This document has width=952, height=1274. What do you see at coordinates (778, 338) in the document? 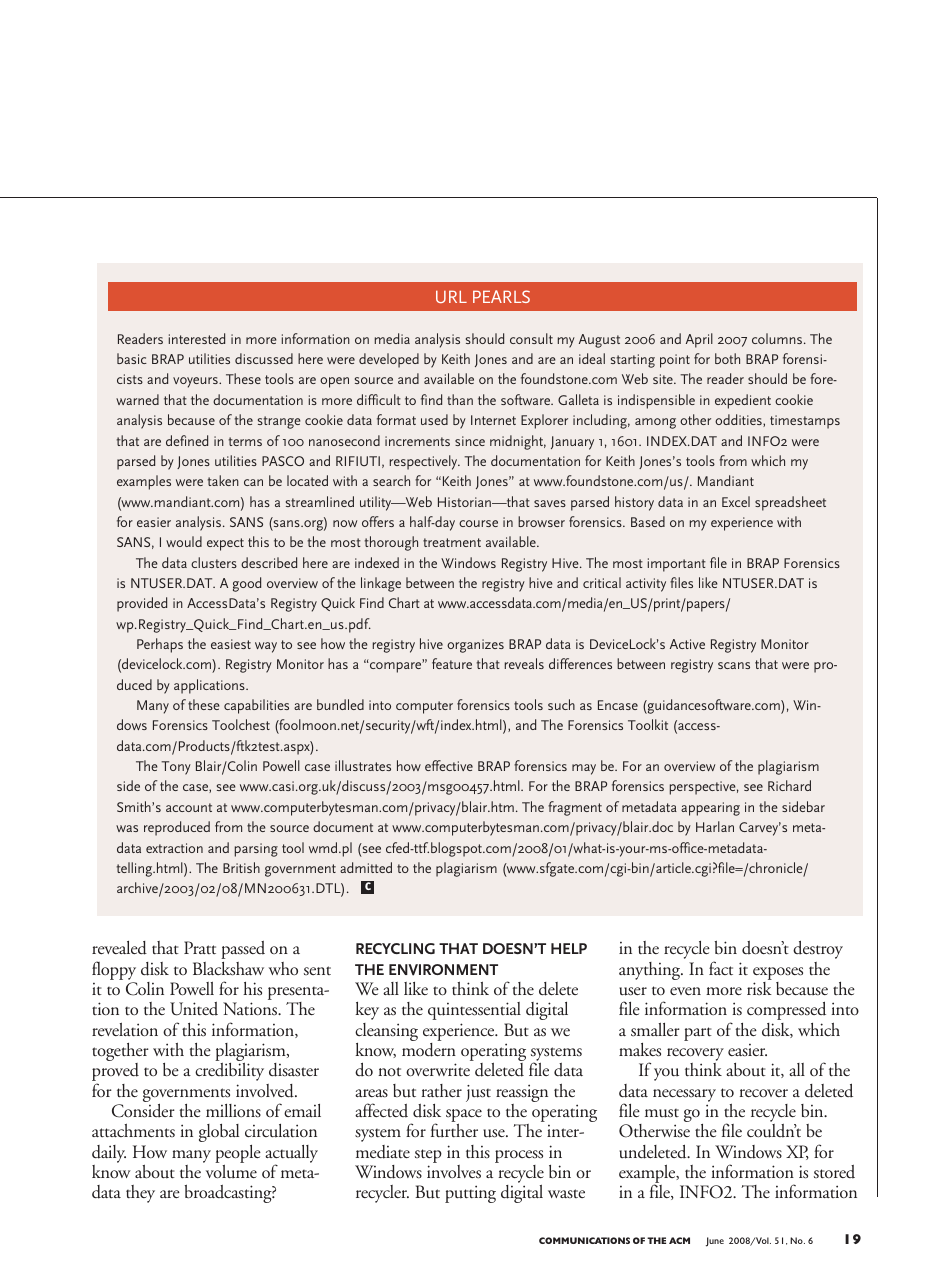
I see `columns` at bounding box center [778, 338].
